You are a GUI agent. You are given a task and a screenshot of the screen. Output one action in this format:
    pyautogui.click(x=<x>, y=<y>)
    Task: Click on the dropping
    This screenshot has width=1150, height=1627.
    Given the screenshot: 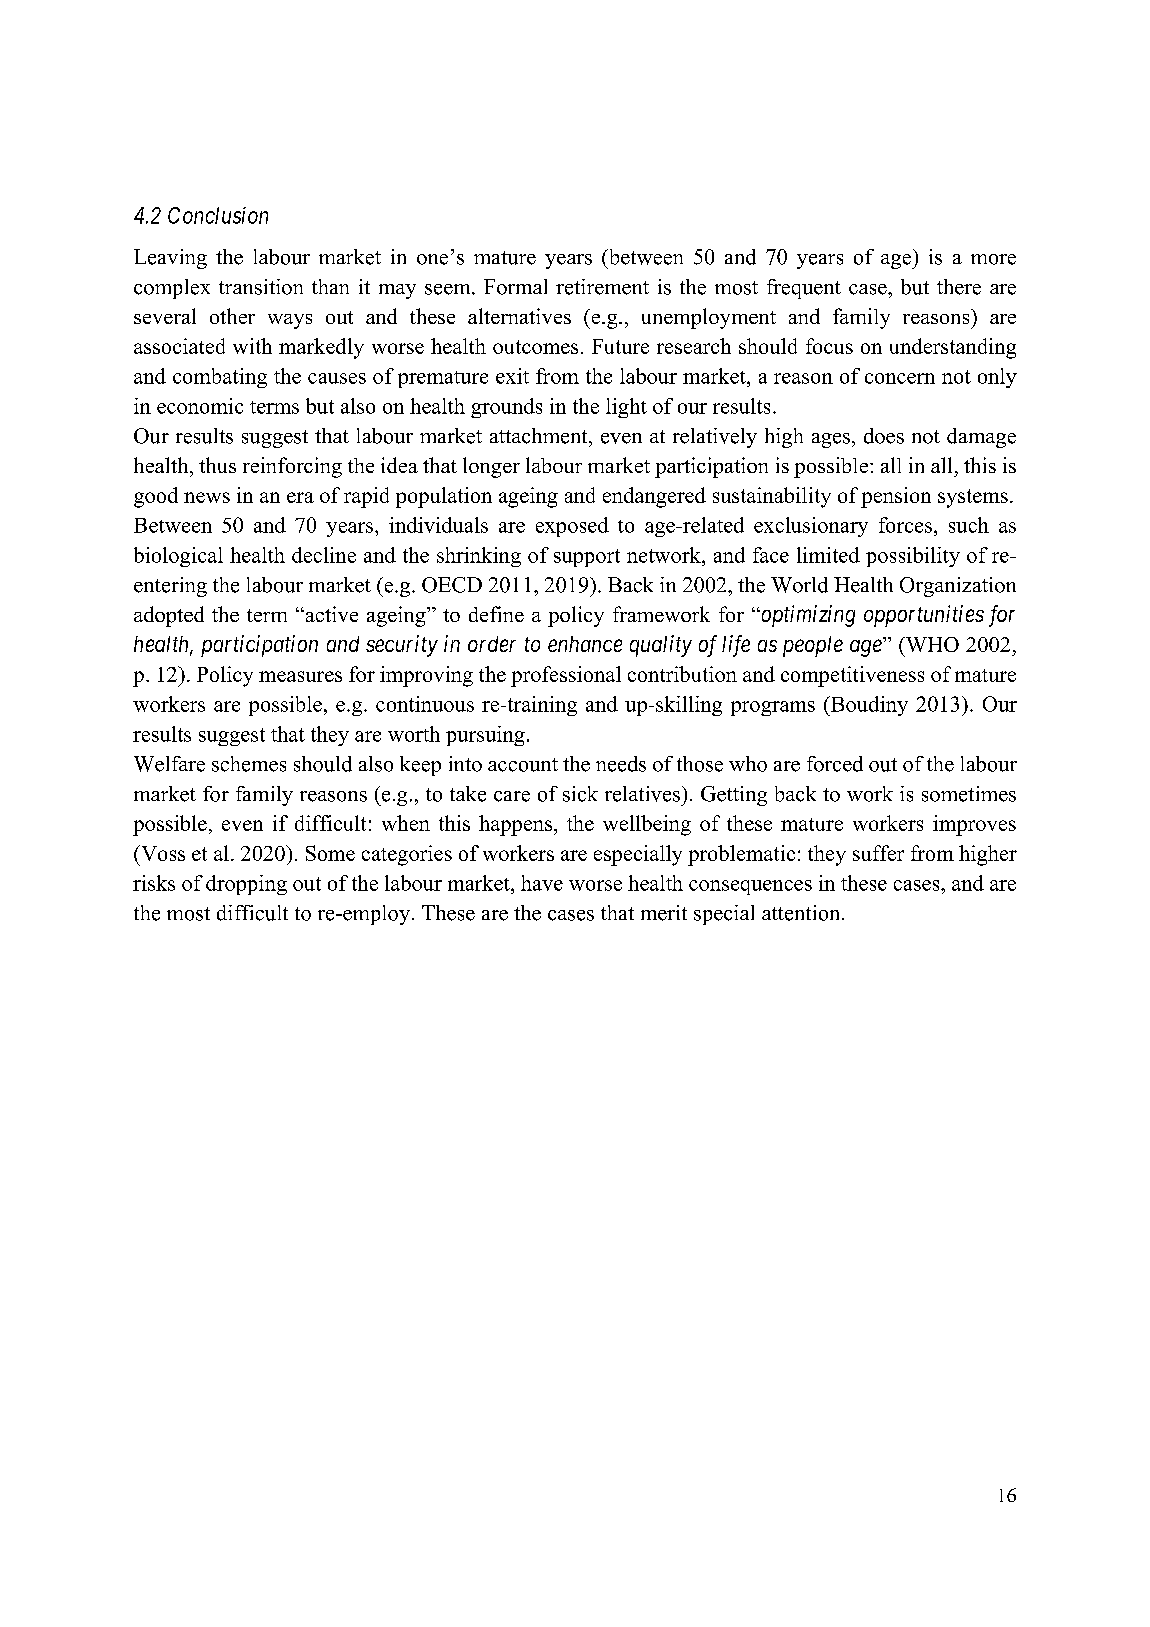 What is the action you would take?
    pyautogui.click(x=246, y=885)
